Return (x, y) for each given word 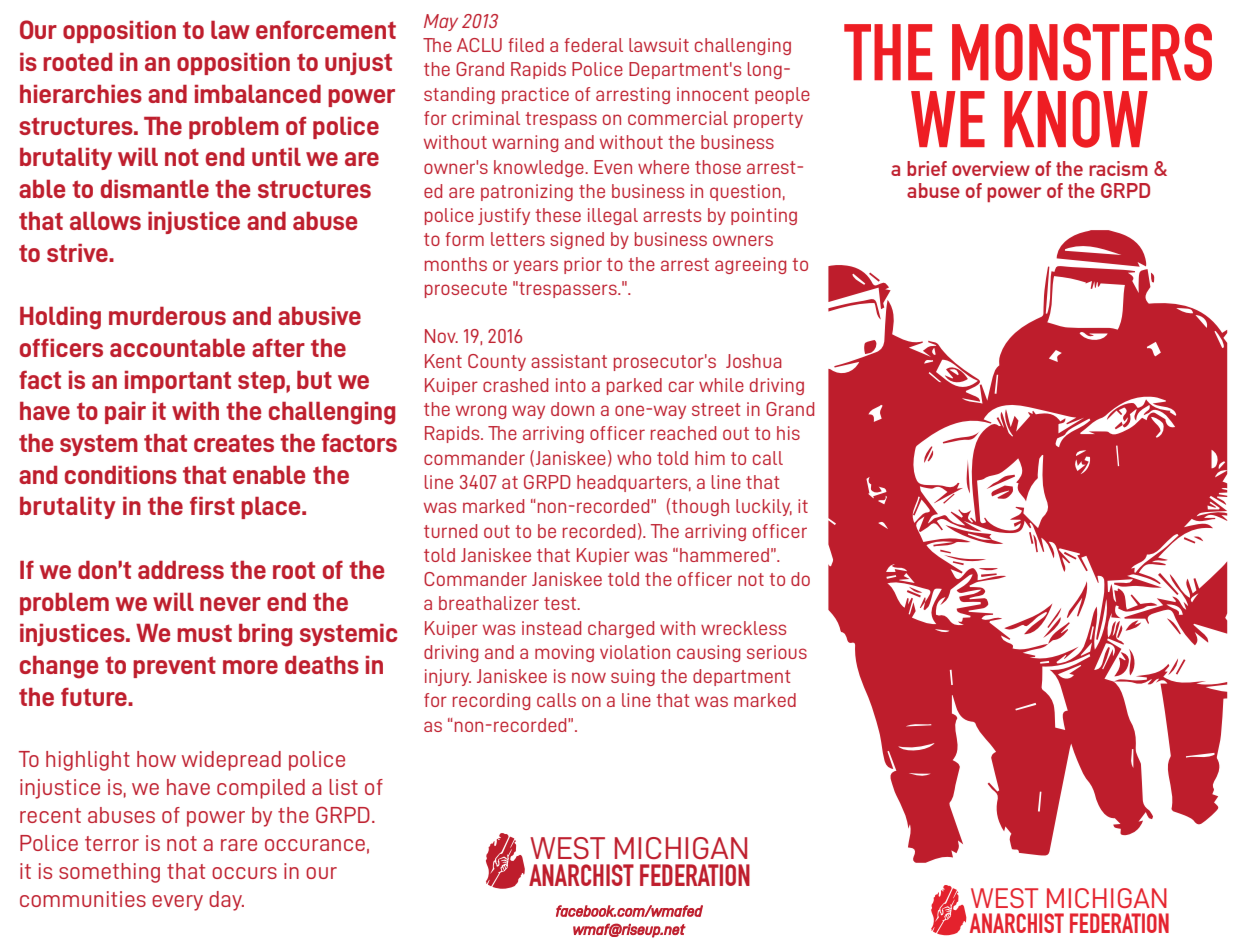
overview (991, 168)
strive (78, 253)
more (250, 667)
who (634, 458)
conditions (121, 475)
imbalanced (258, 94)
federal (593, 45)
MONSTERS (1082, 52)
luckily (764, 507)
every (177, 903)
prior (583, 265)
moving (564, 653)
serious (777, 652)
